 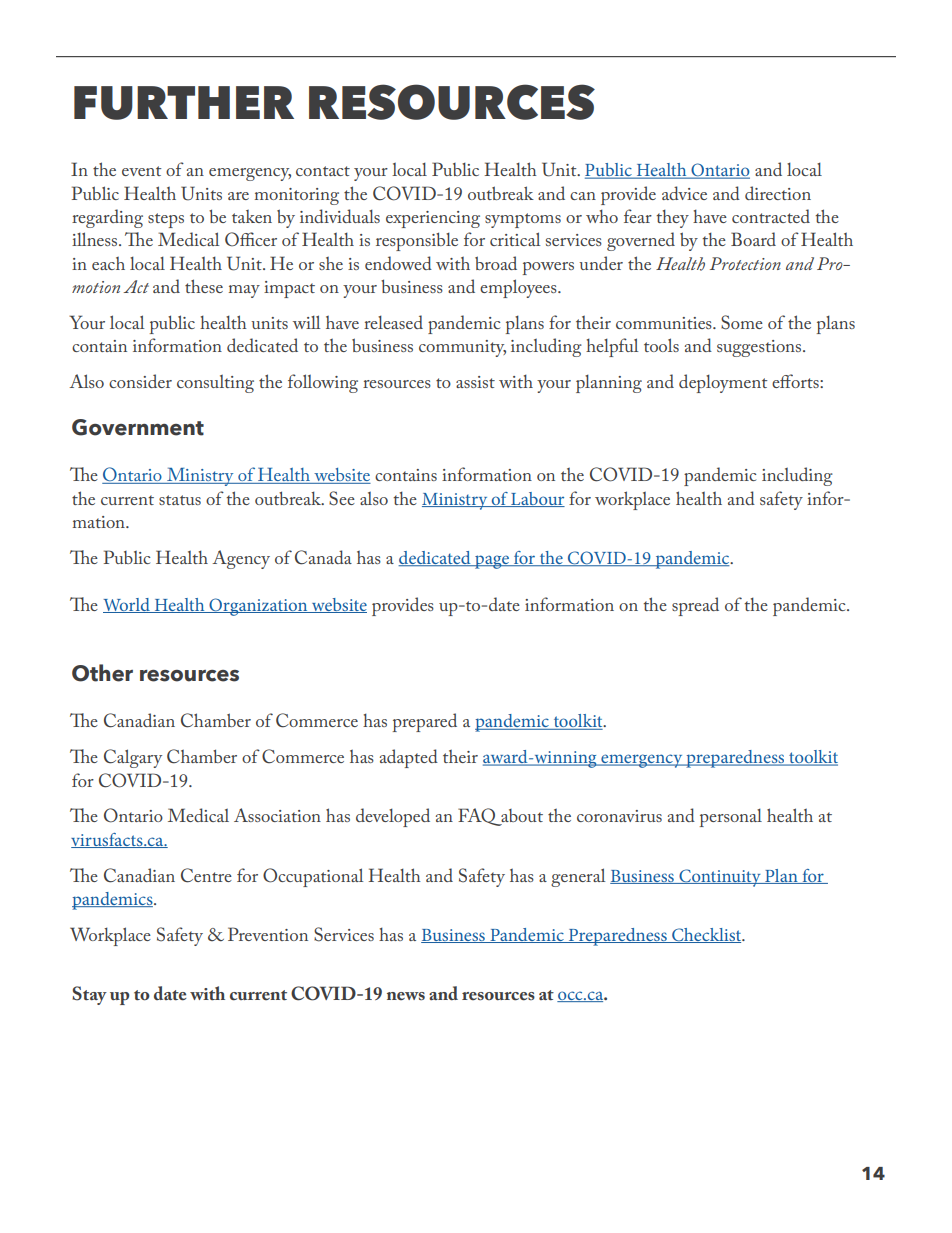 I want to click on FURTHER, so click(x=184, y=103).
